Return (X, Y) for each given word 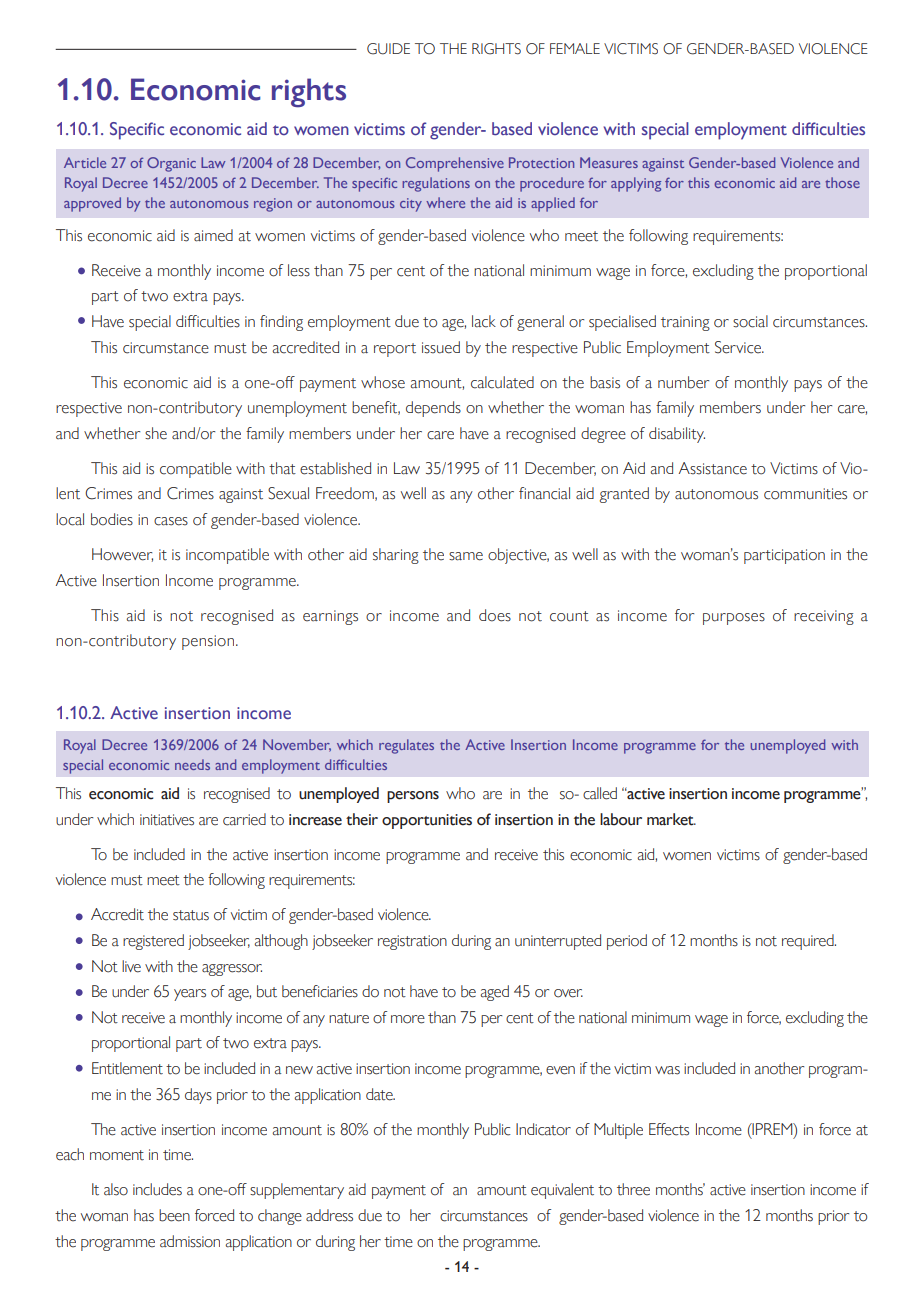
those (842, 182)
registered (153, 942)
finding (281, 323)
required (809, 942)
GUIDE (388, 49)
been (174, 1215)
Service (739, 347)
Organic (171, 164)
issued (441, 347)
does (495, 615)
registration (412, 942)
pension (209, 642)
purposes (734, 619)
